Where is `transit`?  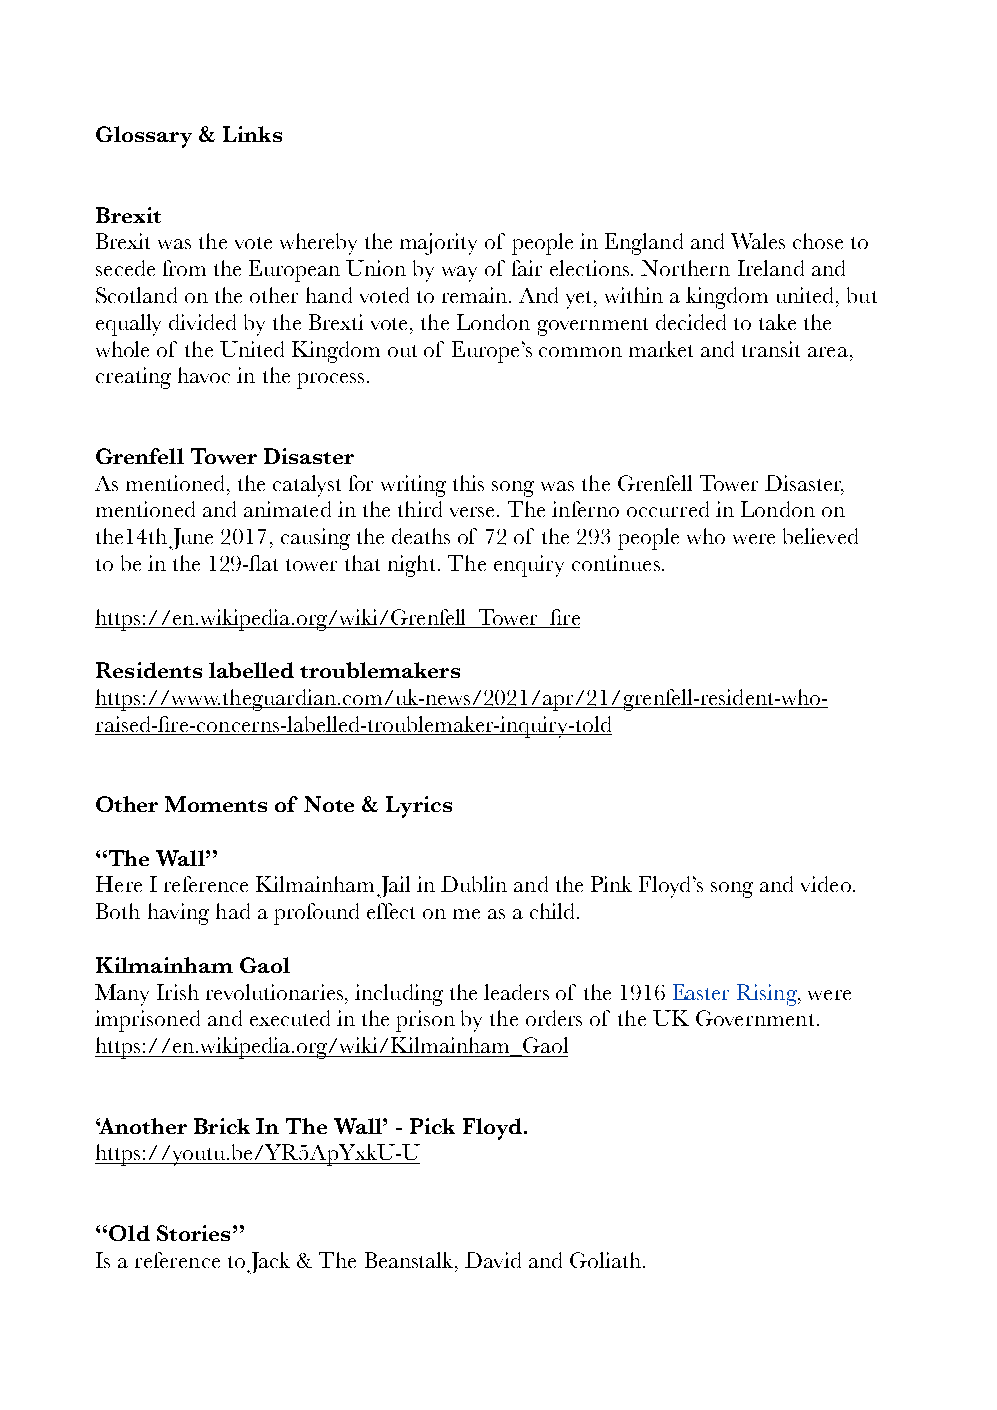 transit is located at coordinates (771, 349).
